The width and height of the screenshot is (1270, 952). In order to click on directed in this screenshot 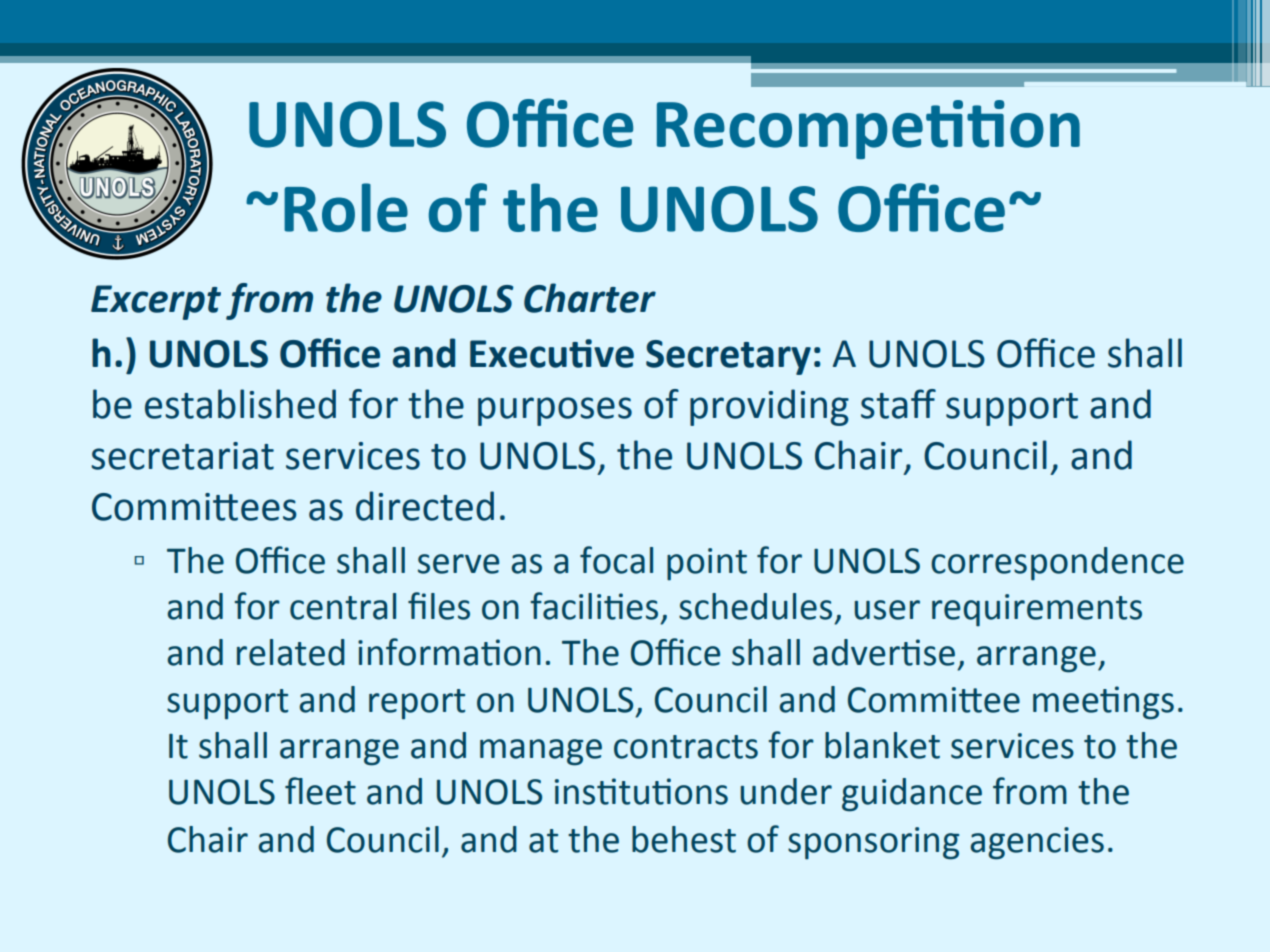, I will do `click(425, 506)`.
